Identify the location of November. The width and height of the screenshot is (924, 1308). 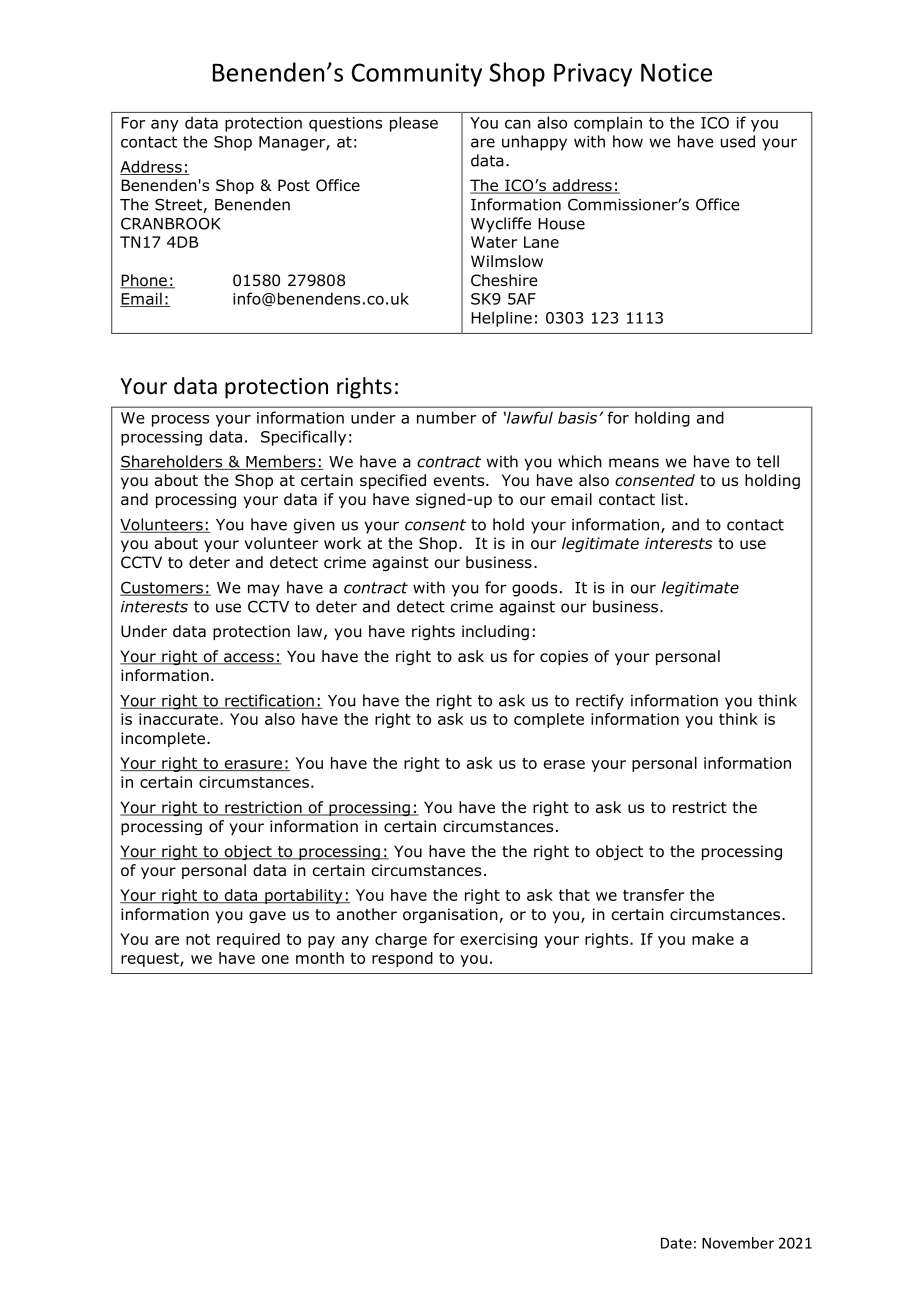
(738, 1243).
